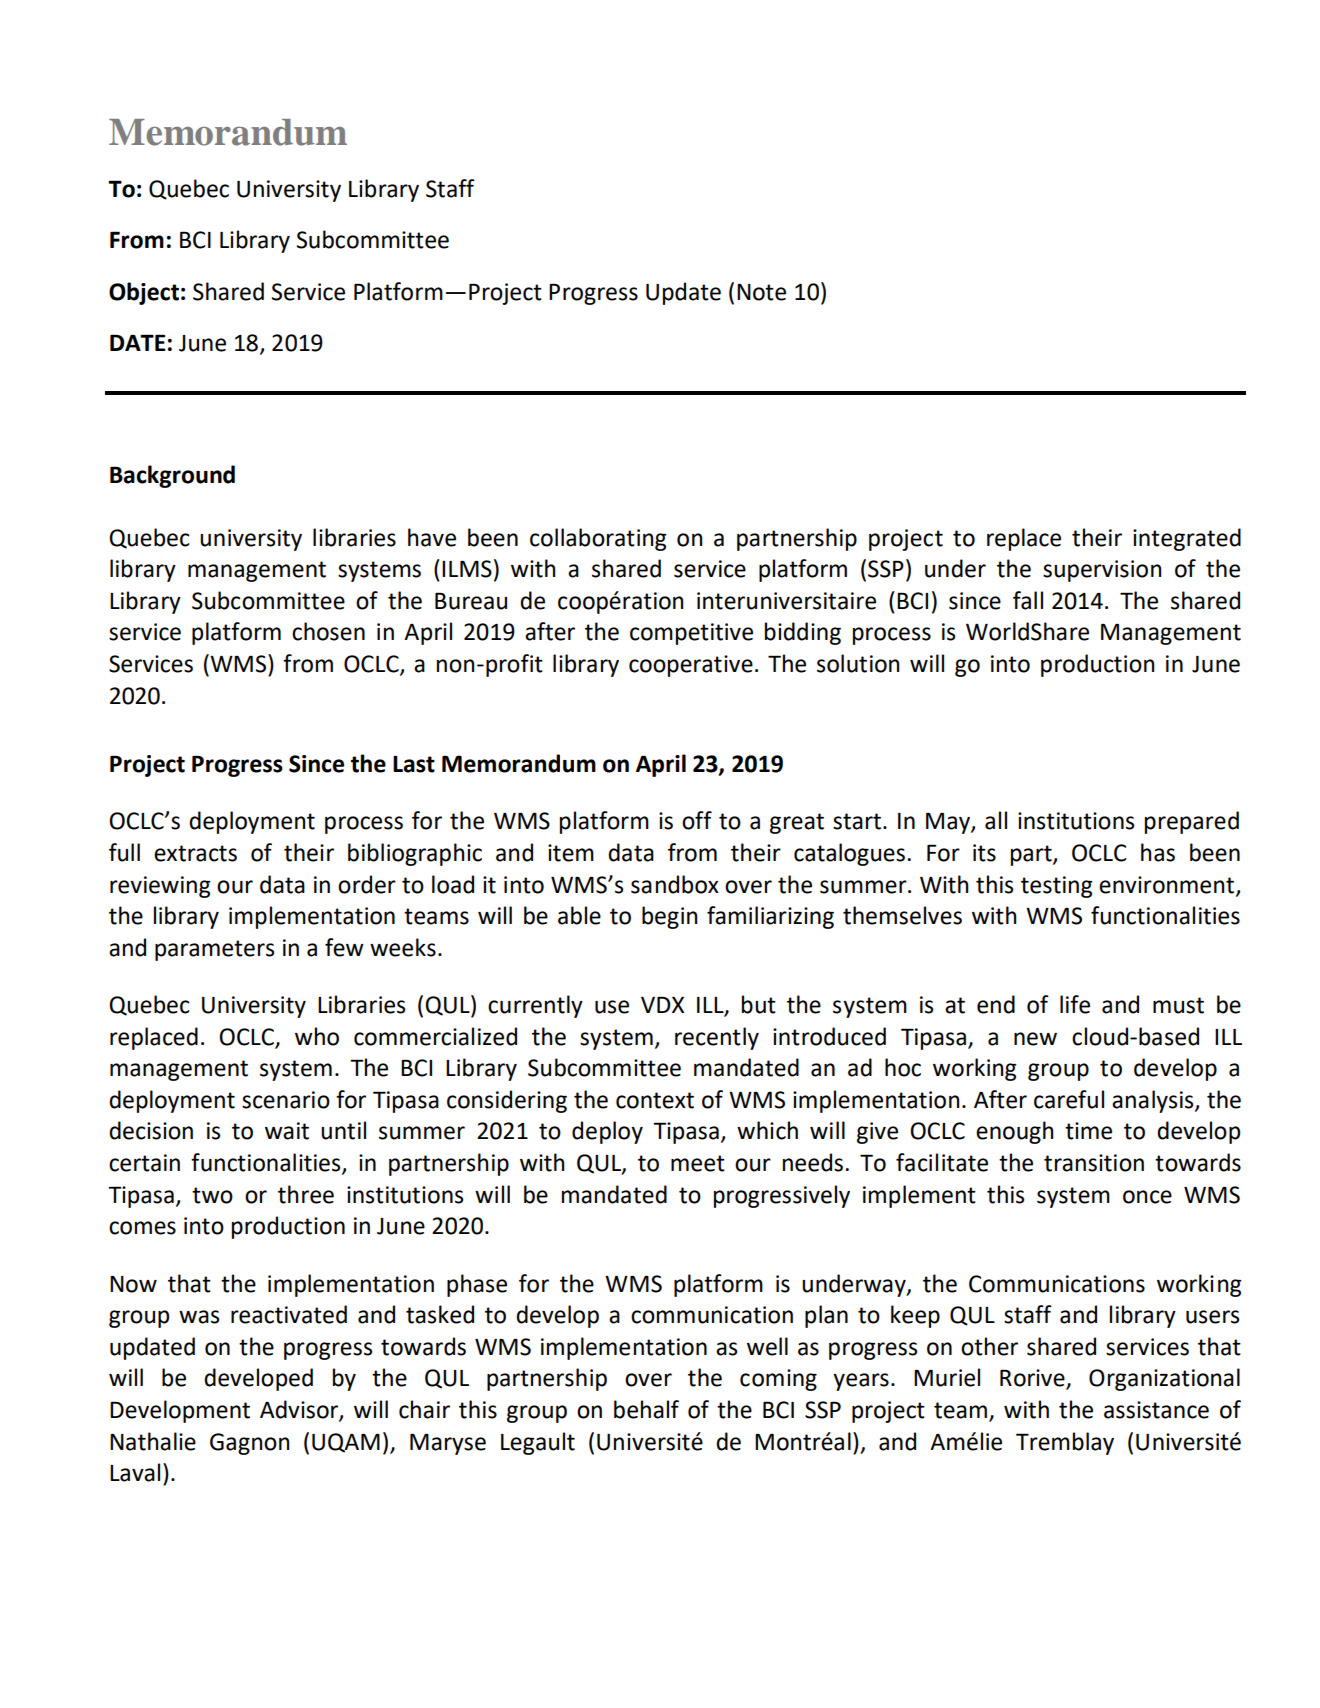 Image resolution: width=1320 pixels, height=1708 pixels. What do you see at coordinates (1187, 539) in the screenshot?
I see `integrated` at bounding box center [1187, 539].
